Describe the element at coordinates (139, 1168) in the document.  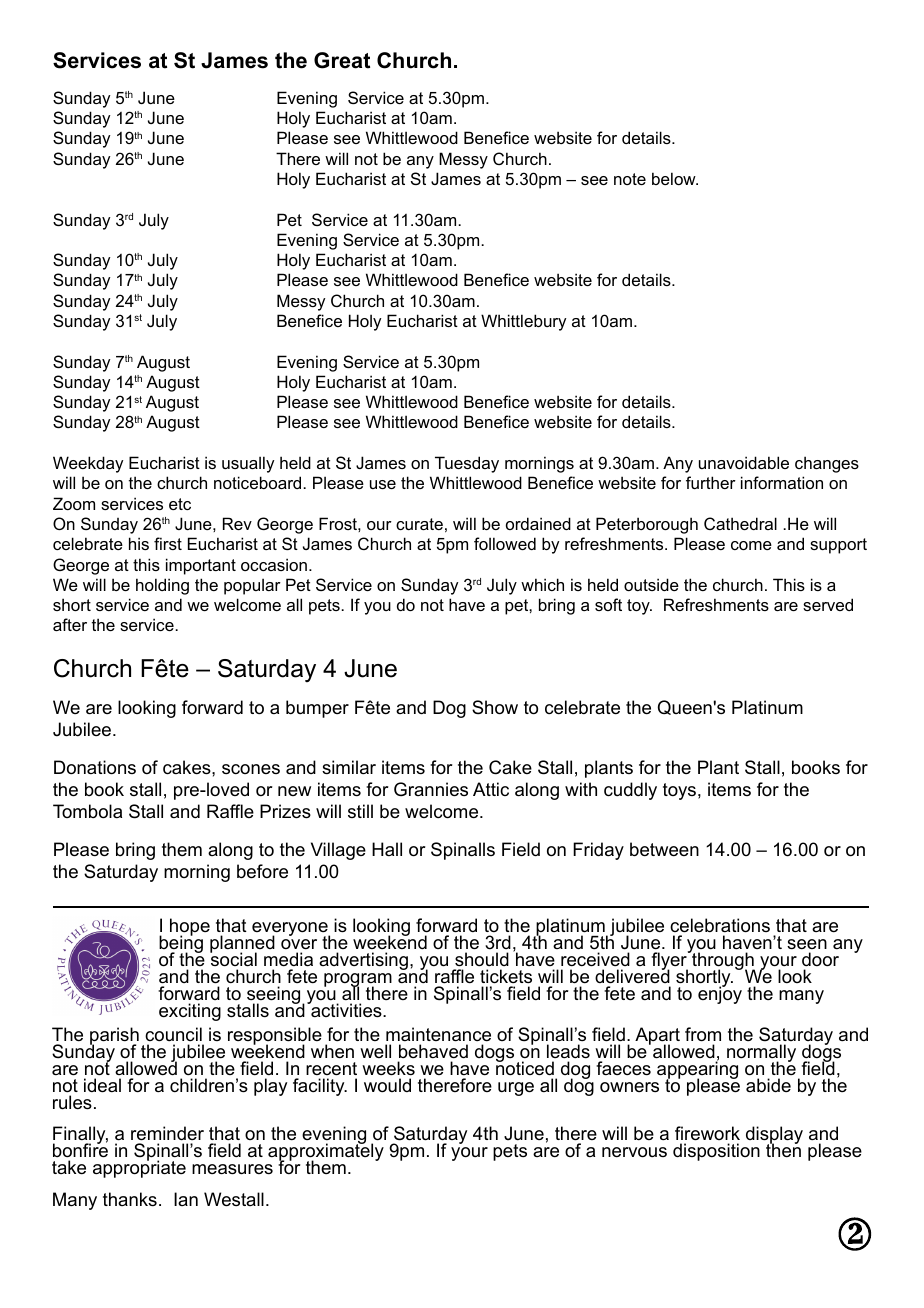
I see `appropriate` at that location.
